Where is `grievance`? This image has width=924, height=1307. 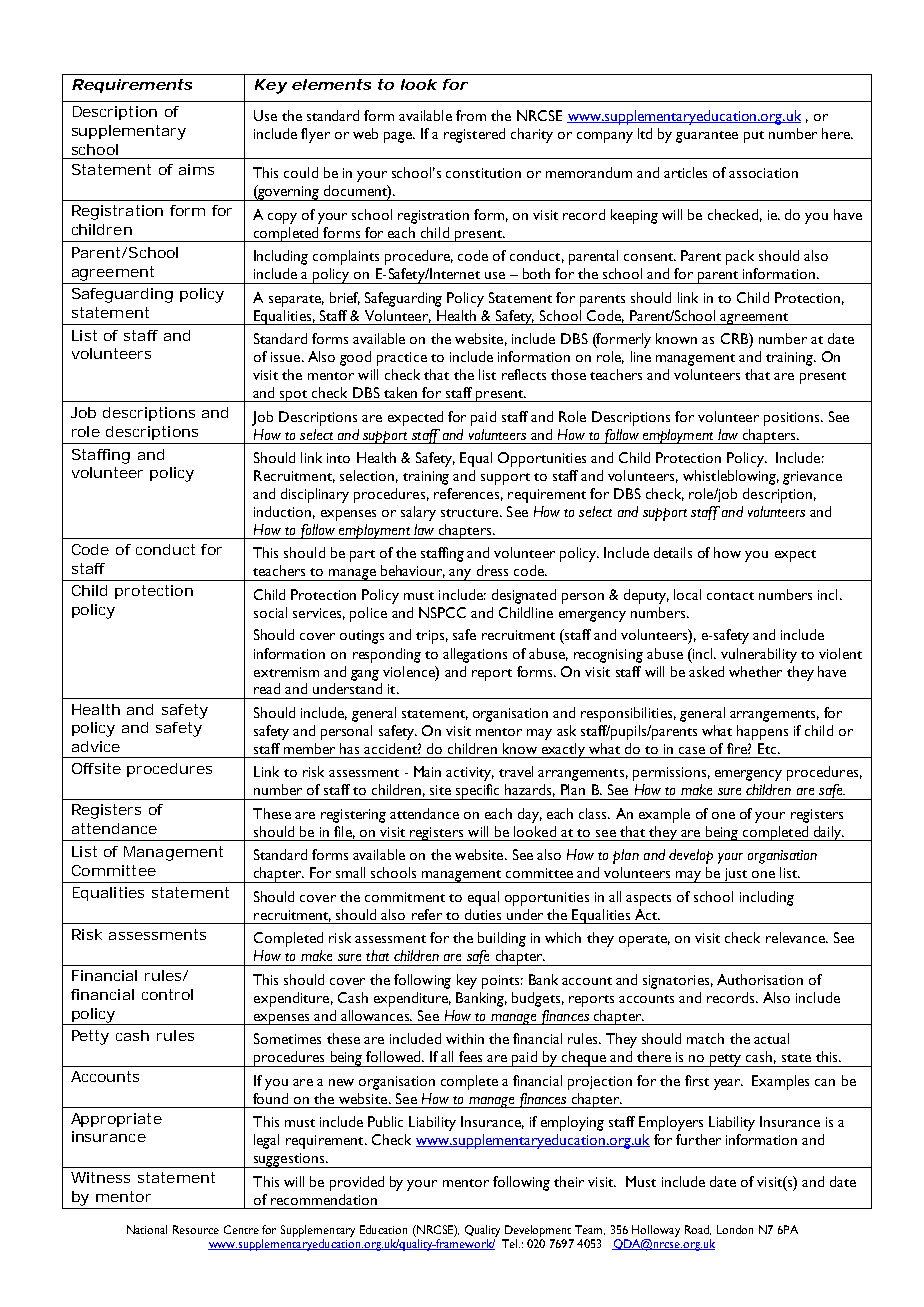 grievance is located at coordinates (812, 478).
